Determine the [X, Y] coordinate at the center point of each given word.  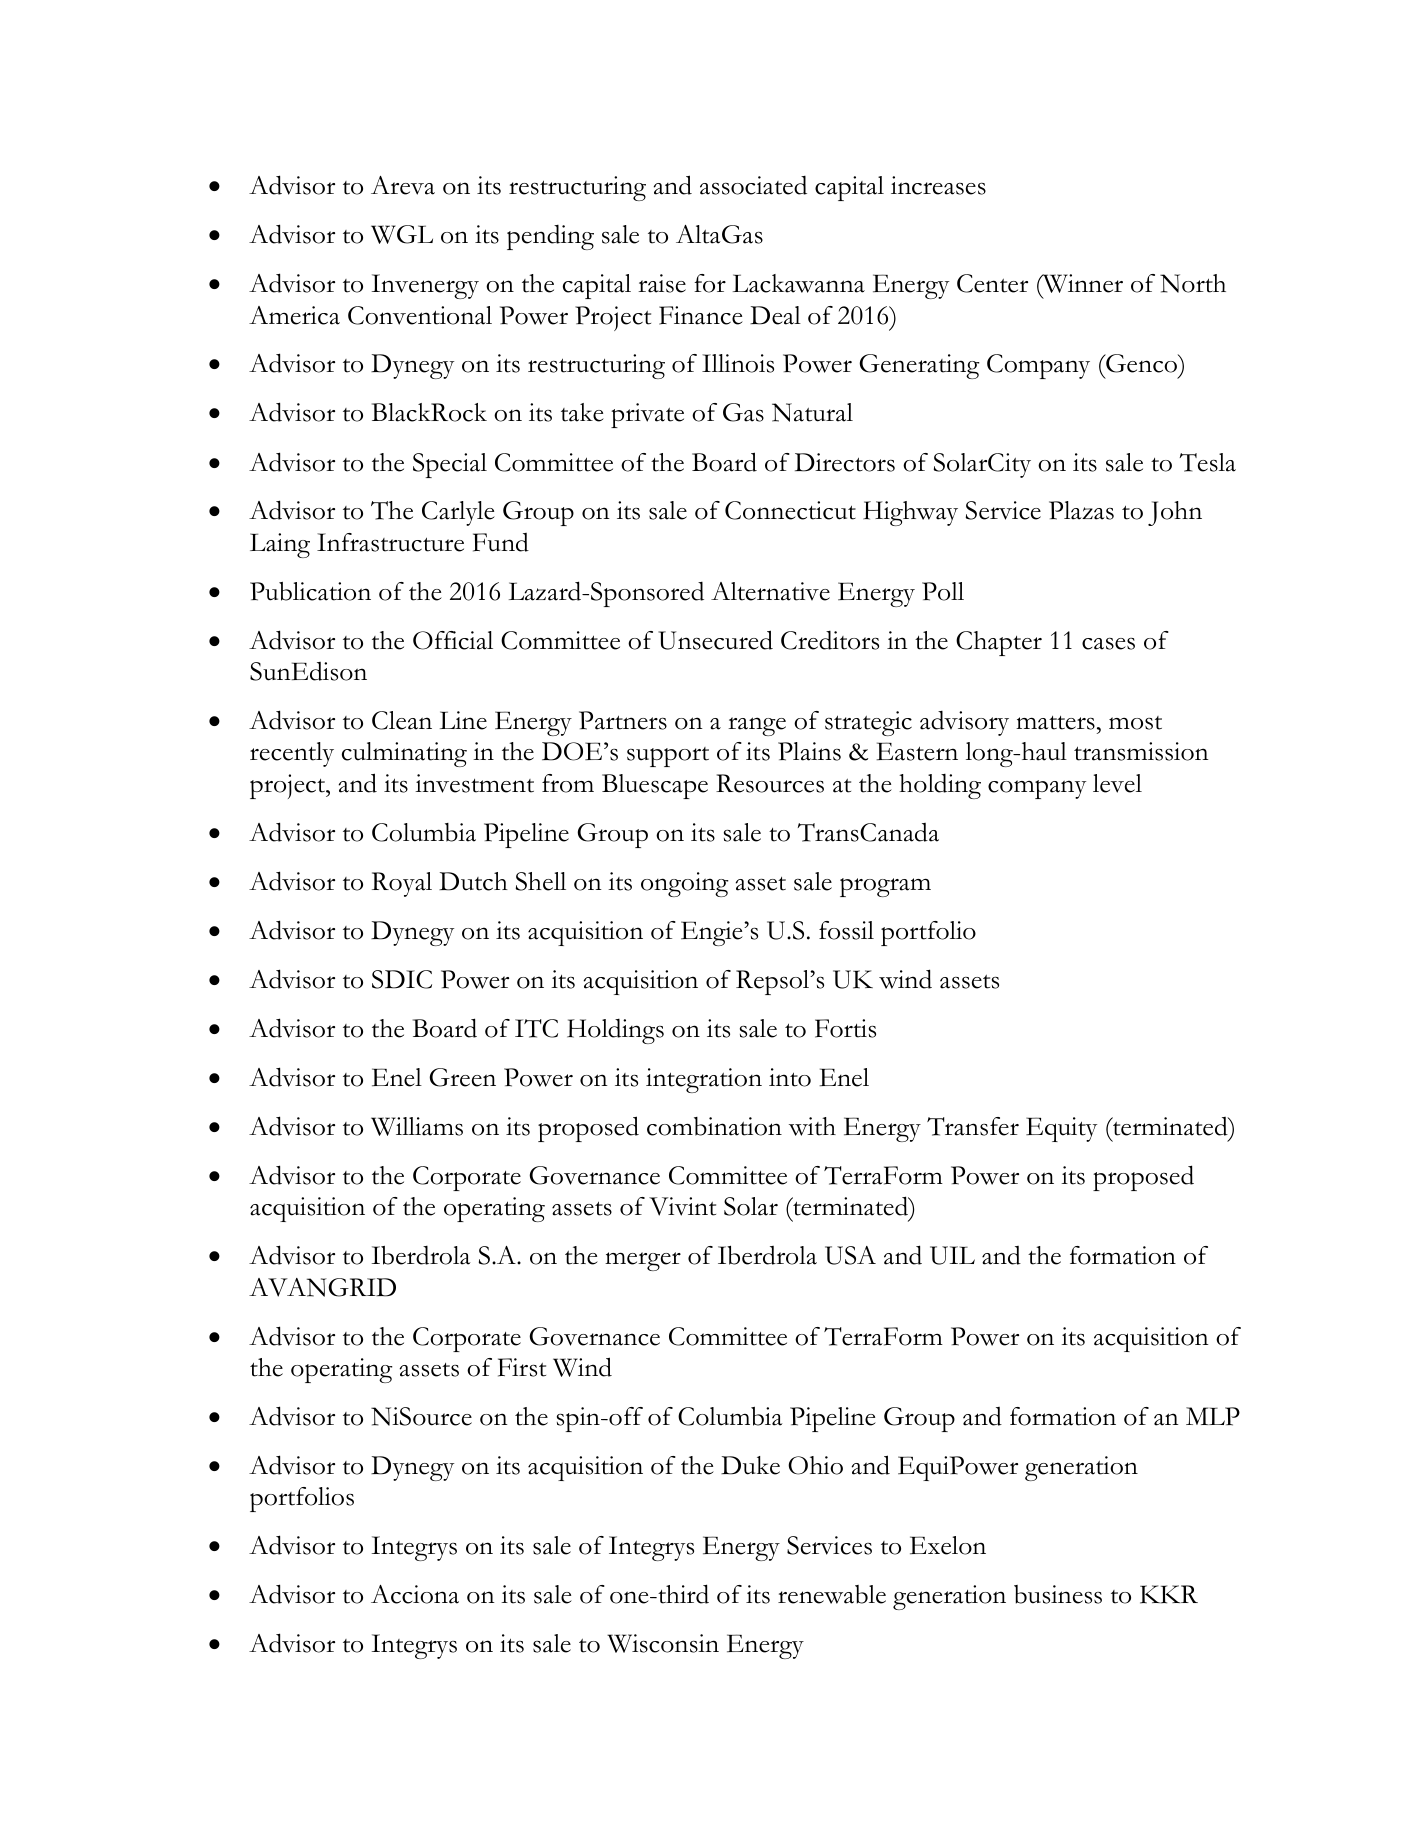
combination [714, 1126]
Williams [417, 1126]
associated [753, 185]
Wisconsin [663, 1643]
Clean [402, 720]
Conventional [420, 315]
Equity [1061, 1129]
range [757, 726]
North [1193, 283]
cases [1108, 643]
